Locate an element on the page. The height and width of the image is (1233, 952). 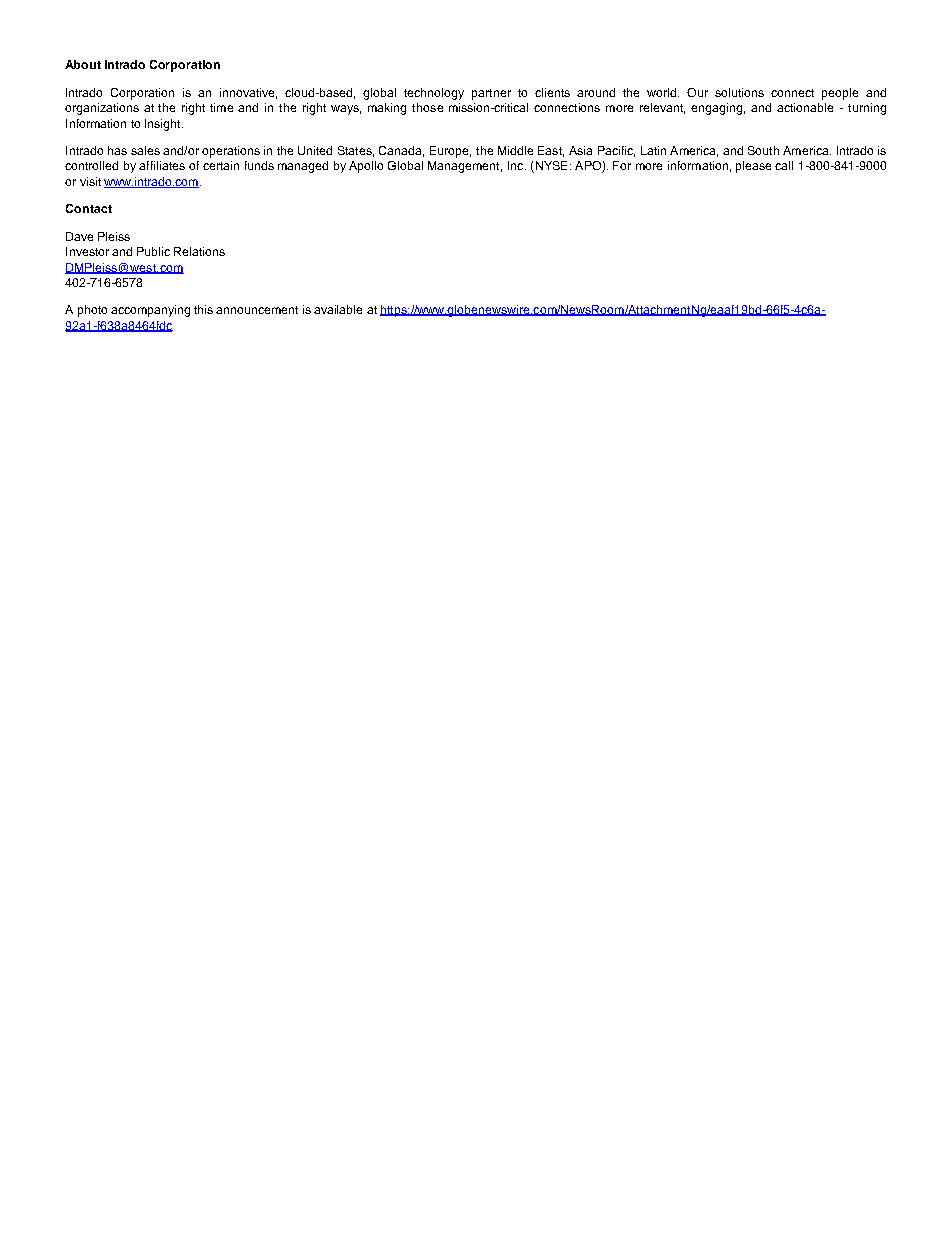
partner is located at coordinates (491, 94).
